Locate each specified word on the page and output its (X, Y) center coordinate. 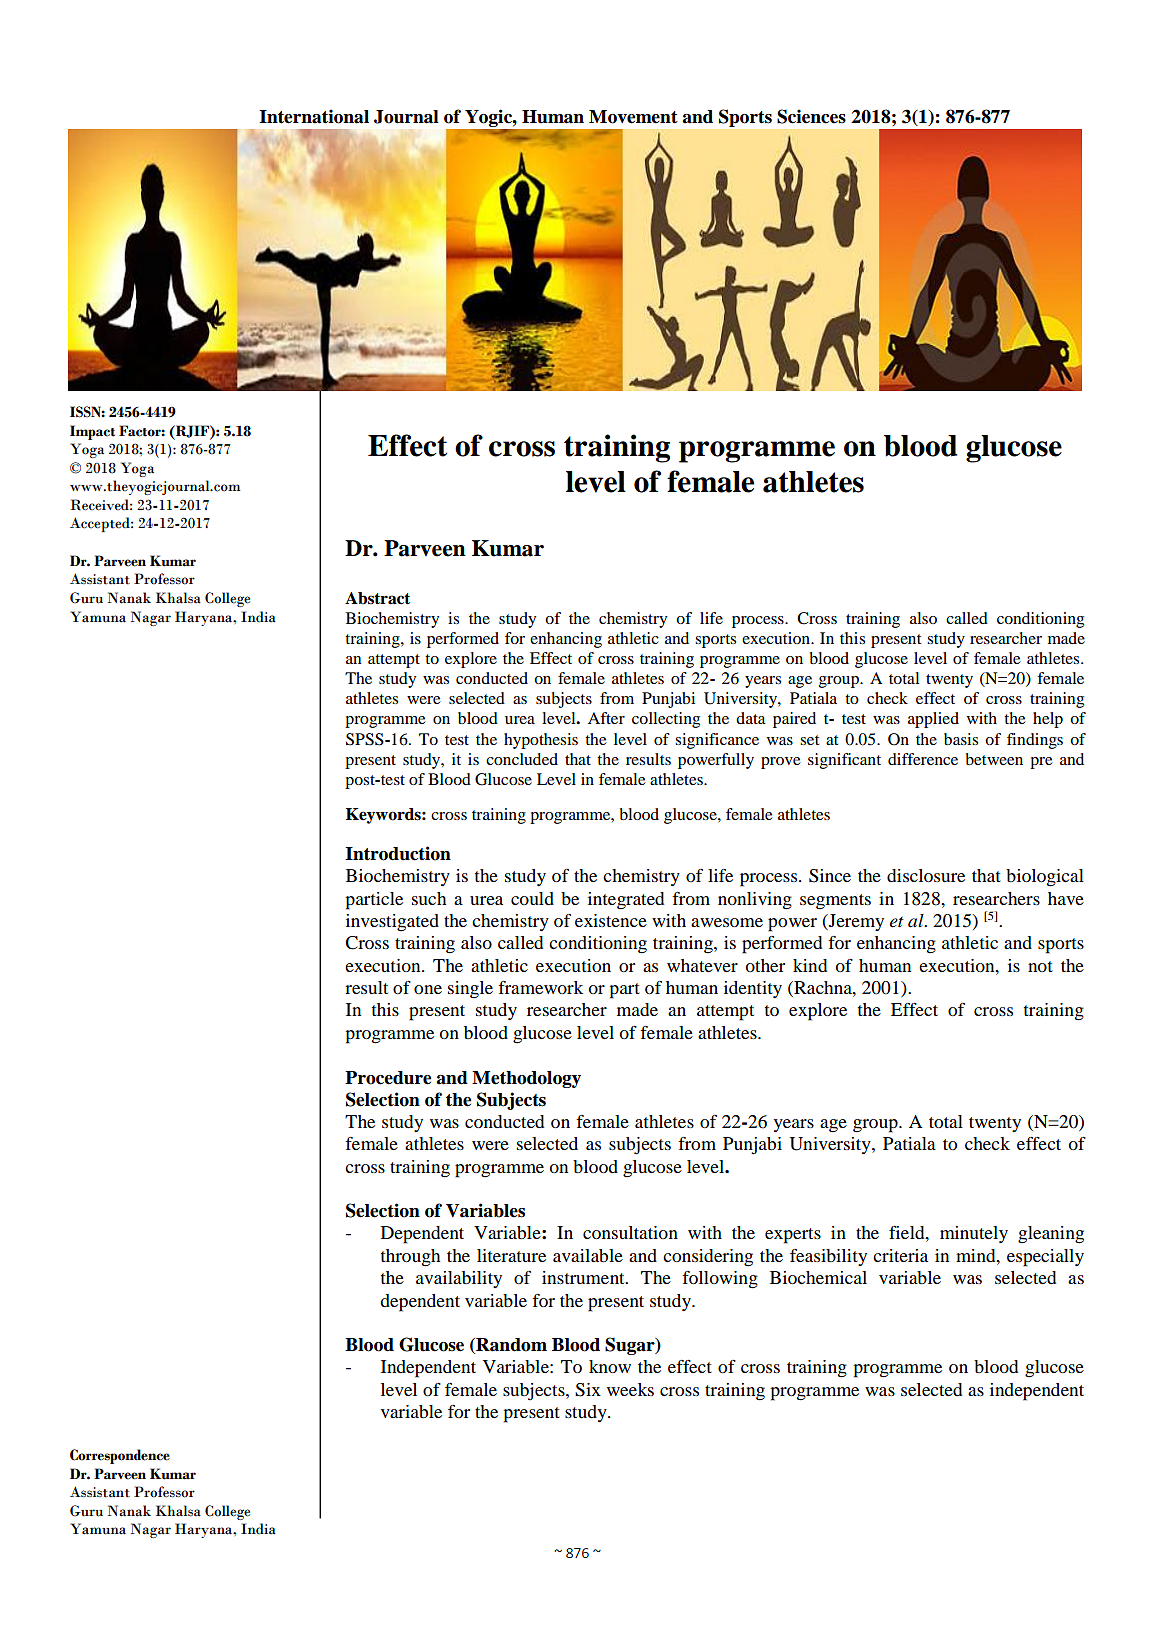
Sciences (811, 116)
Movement (633, 117)
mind (977, 1255)
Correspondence (120, 1456)
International (314, 116)
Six (588, 1390)
